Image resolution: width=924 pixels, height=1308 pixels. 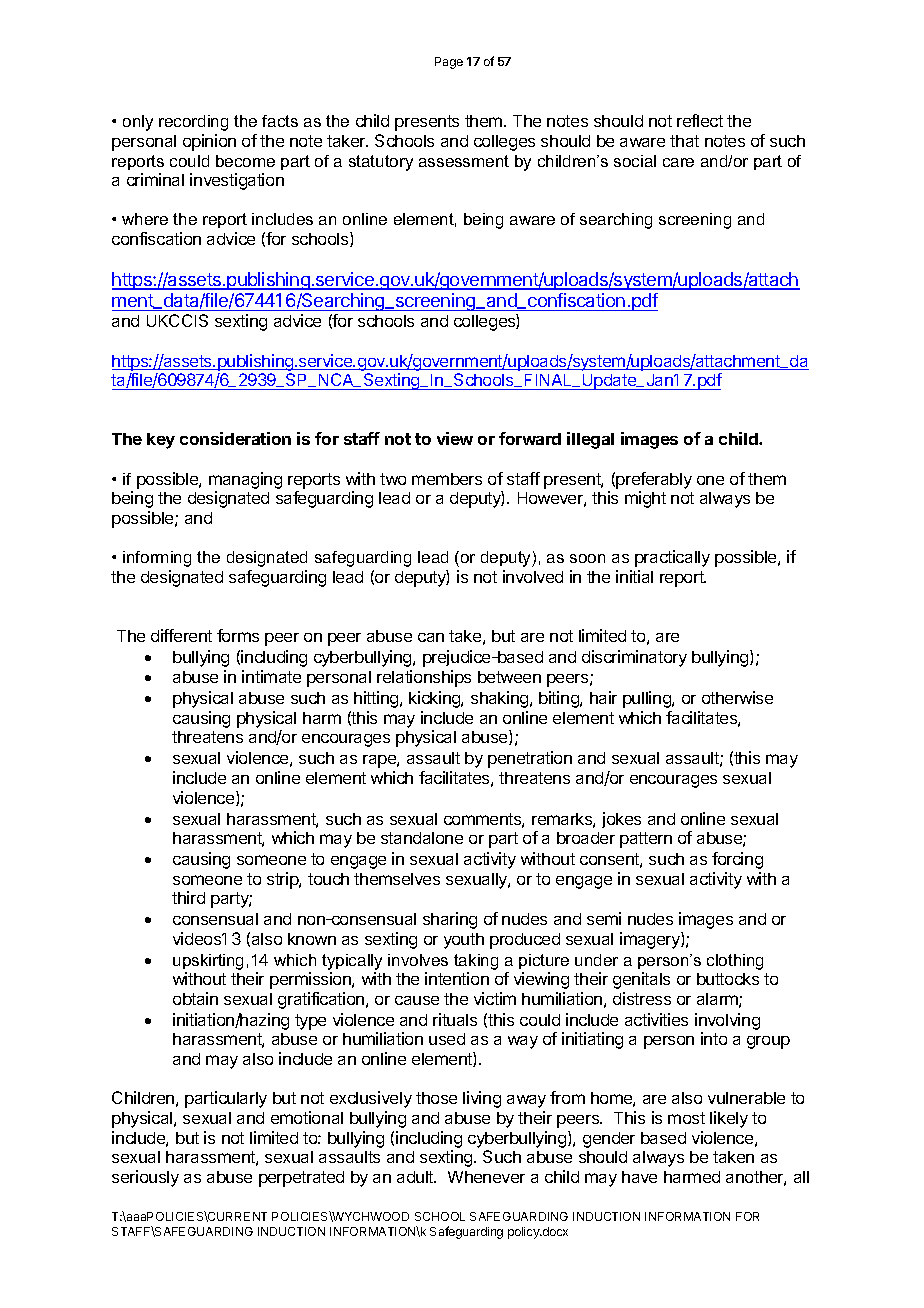 What do you see at coordinates (431, 637) in the page?
I see `can` at bounding box center [431, 637].
